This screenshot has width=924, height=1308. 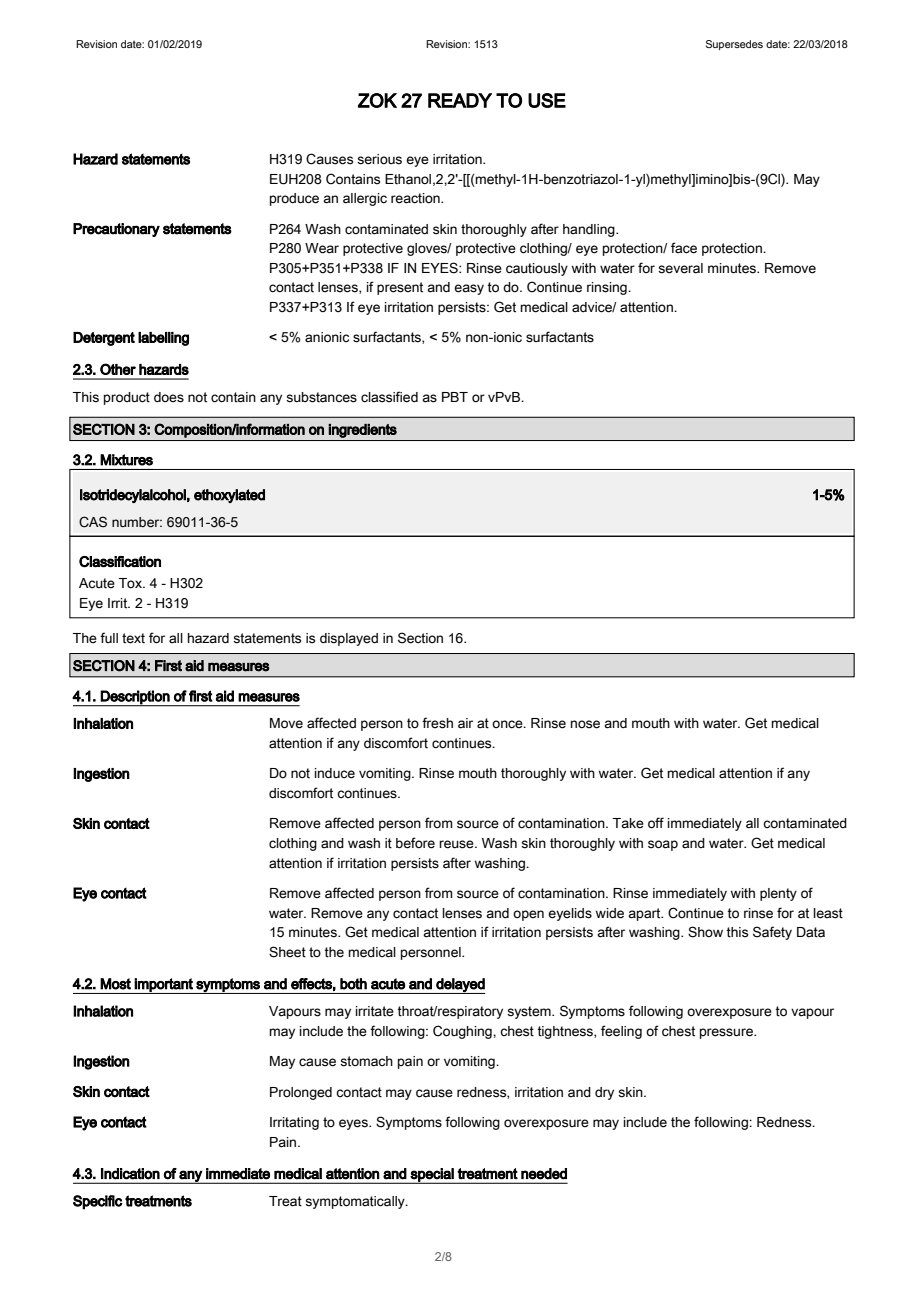 I want to click on several, so click(x=680, y=268).
